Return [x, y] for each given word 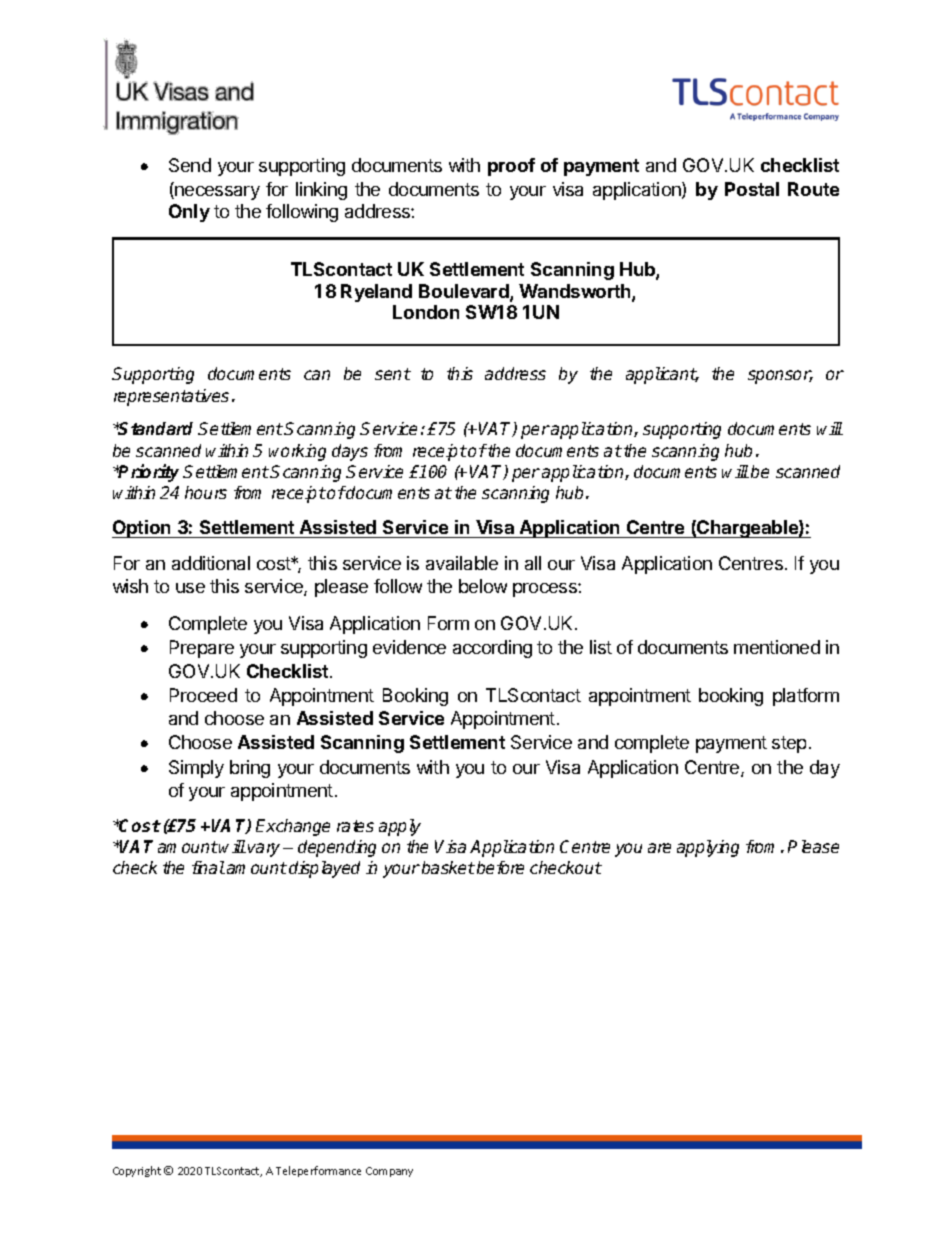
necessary [216, 193]
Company [389, 1172]
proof [511, 167]
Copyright [137, 1171]
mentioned [777, 647]
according [492, 649]
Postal [752, 189]
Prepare [202, 649]
